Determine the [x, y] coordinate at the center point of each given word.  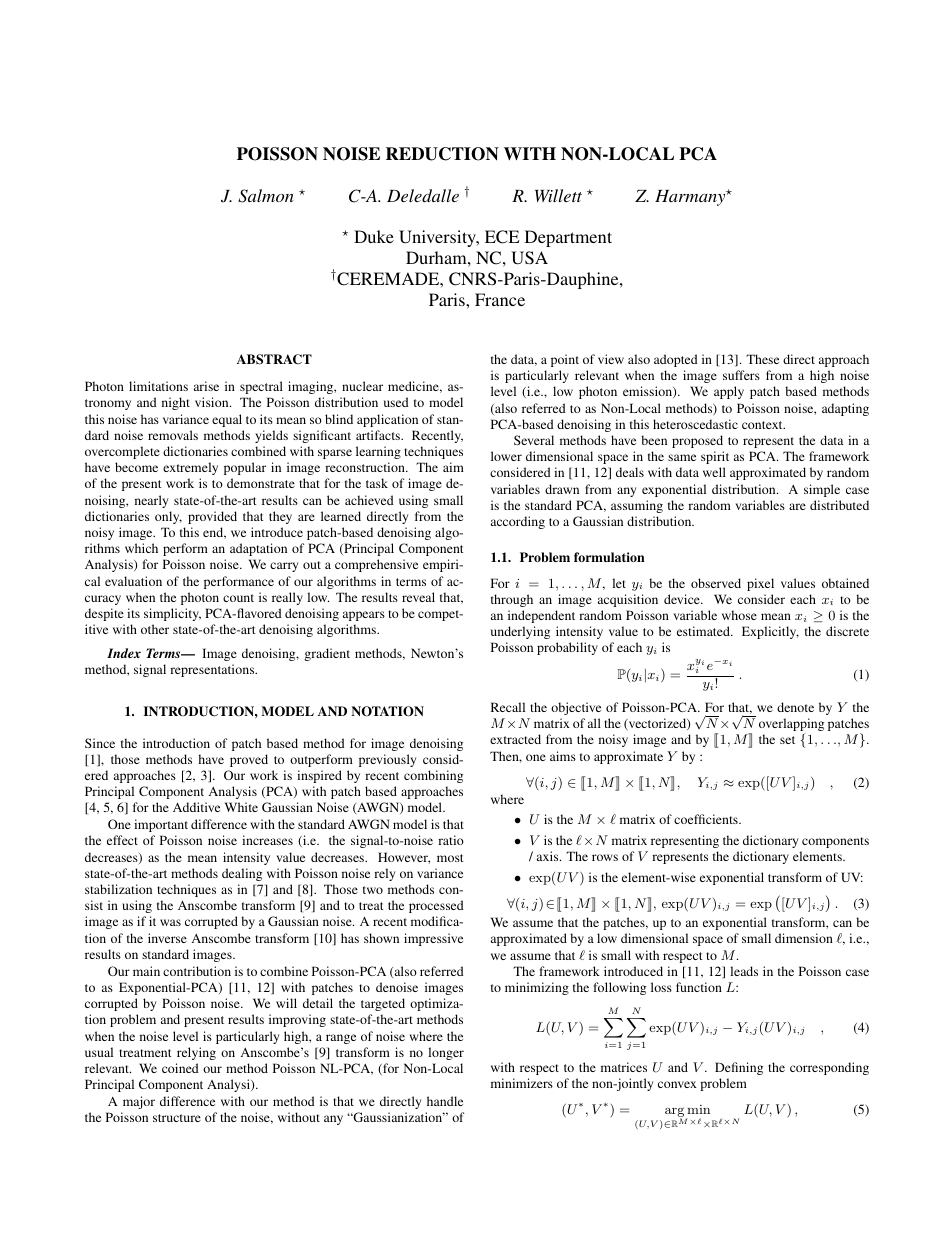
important [161, 825]
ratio [451, 840]
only [168, 517]
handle [445, 1101]
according [518, 522]
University [439, 238]
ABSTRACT [274, 359]
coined [180, 1068]
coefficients [707, 819]
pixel [760, 584]
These [762, 359]
